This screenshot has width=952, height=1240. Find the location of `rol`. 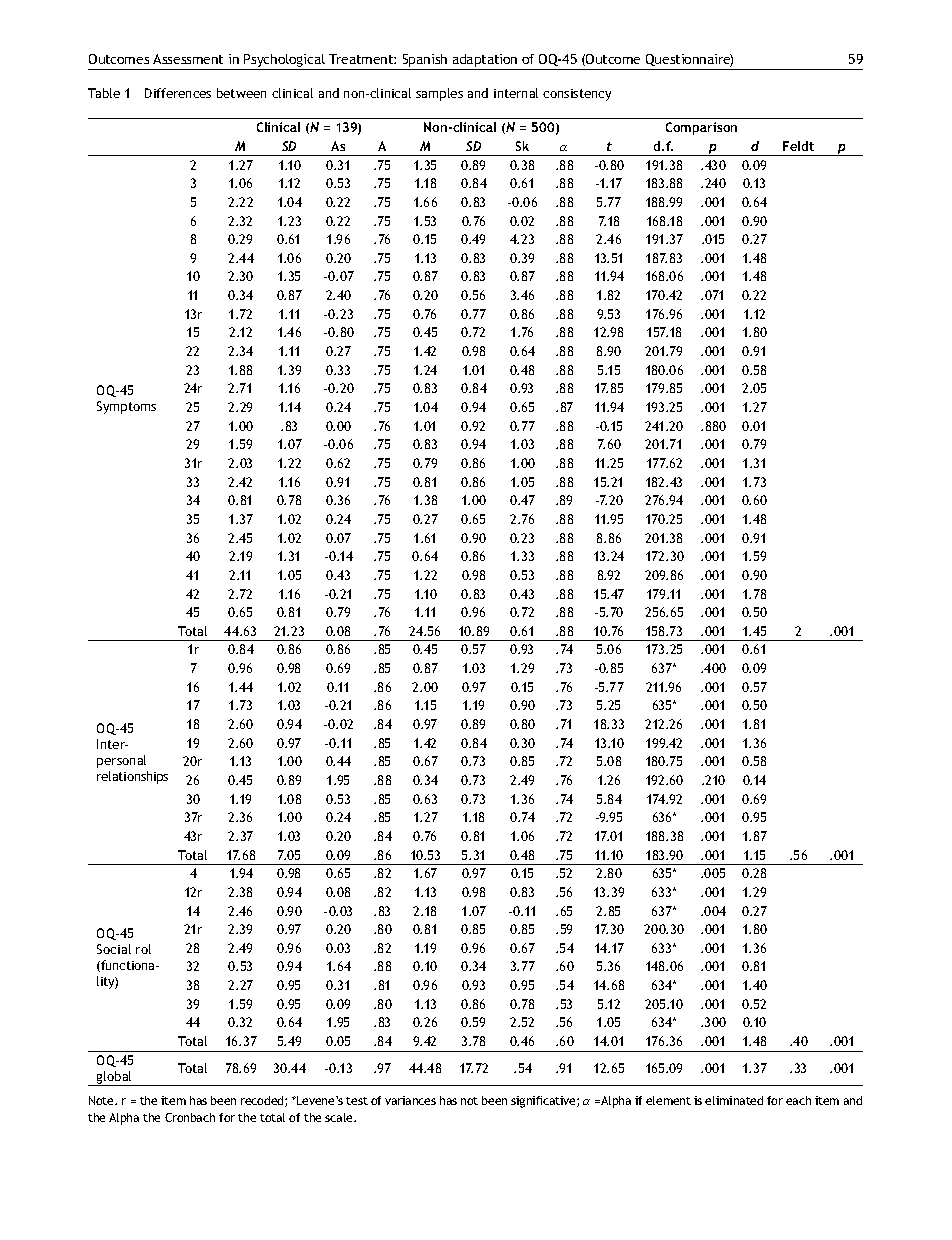

rol is located at coordinates (143, 949).
